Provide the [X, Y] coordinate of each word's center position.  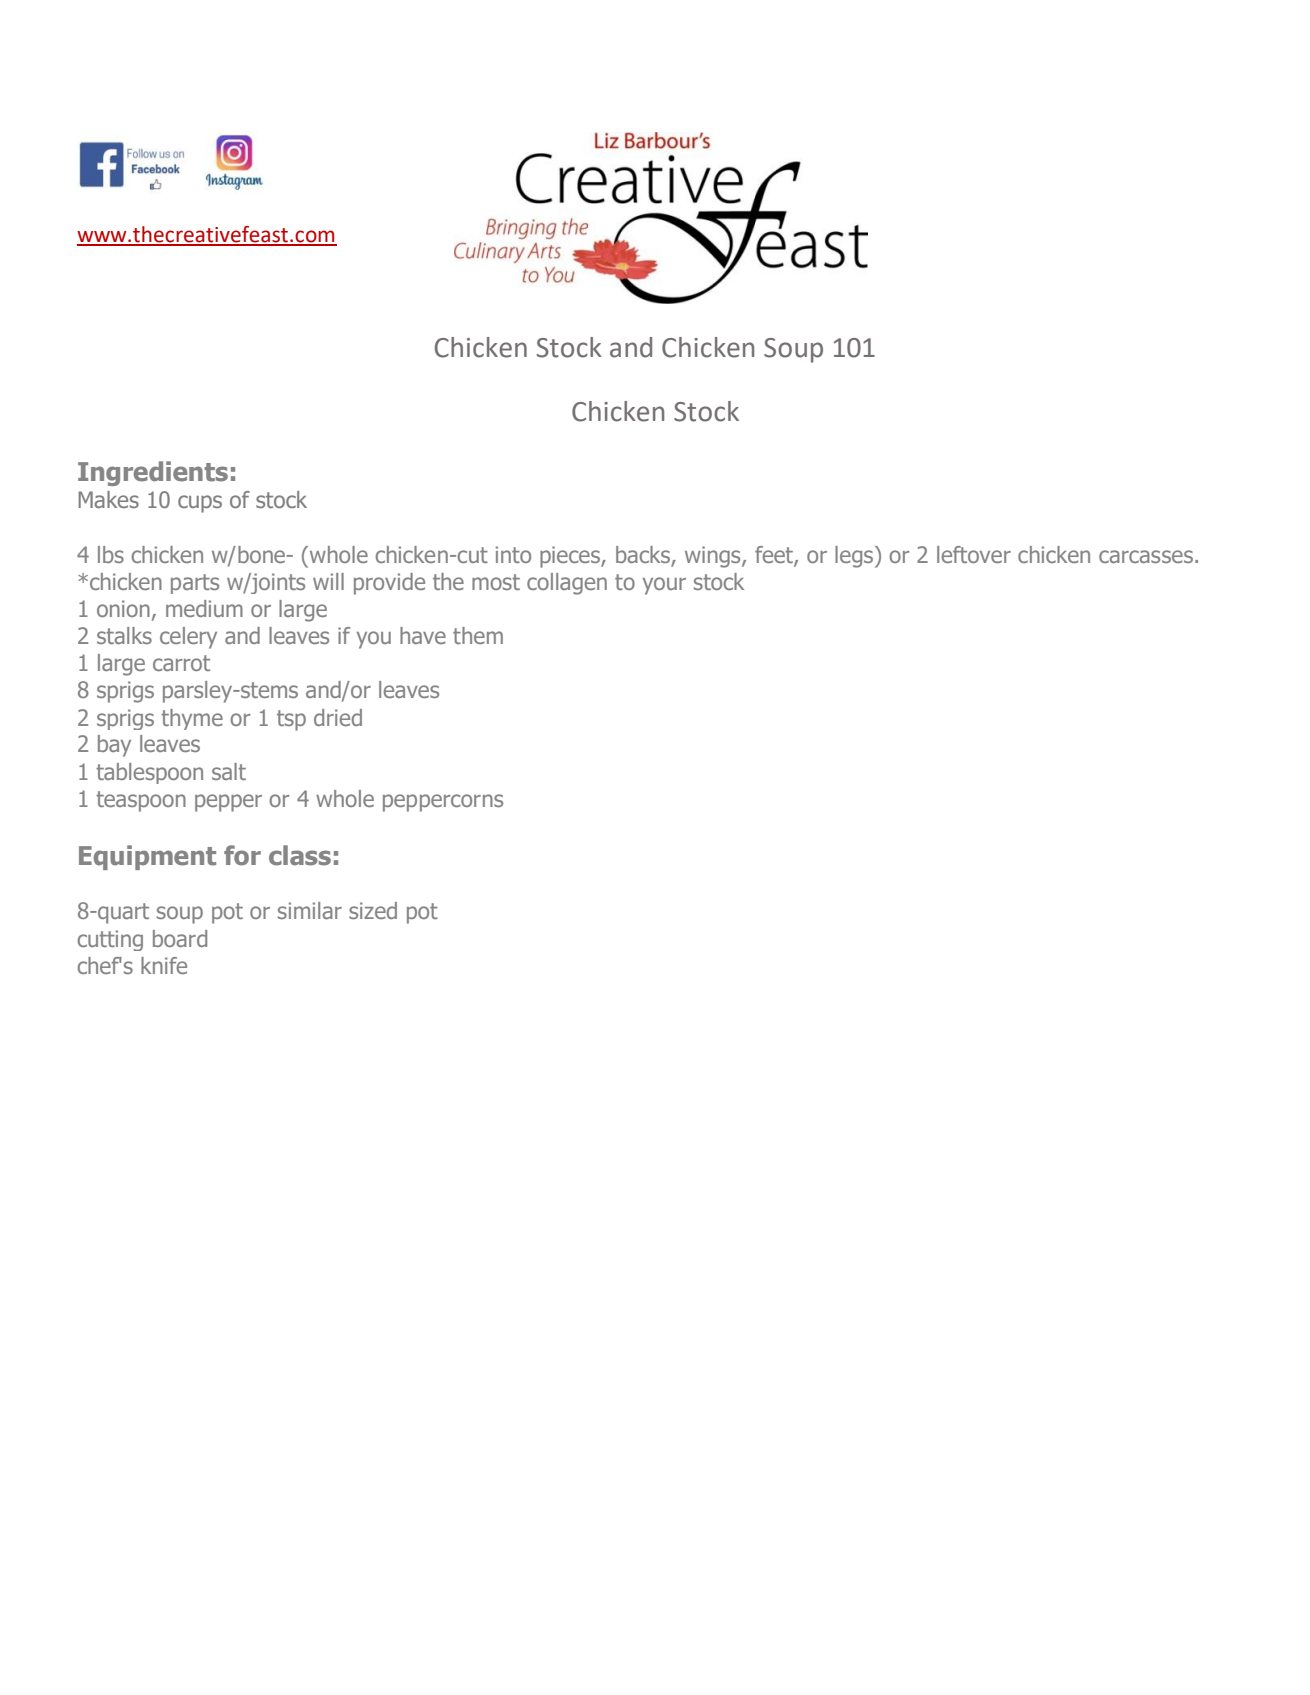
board [180, 938]
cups [200, 504]
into [513, 554]
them [478, 635]
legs [855, 557]
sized [373, 910]
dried [338, 717]
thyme [192, 719]
